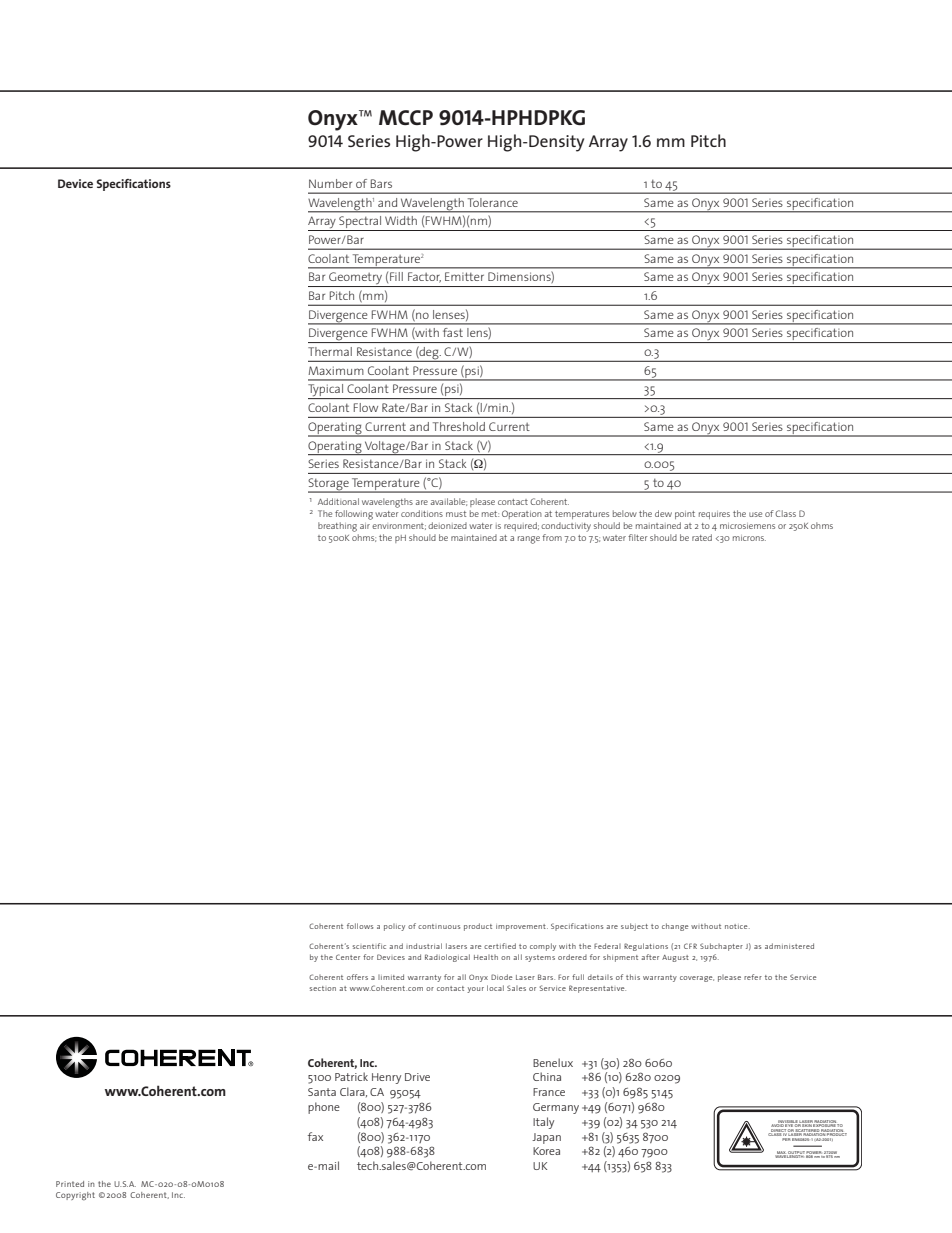  Describe the element at coordinates (337, 527) in the screenshot. I see `breathing` at that location.
